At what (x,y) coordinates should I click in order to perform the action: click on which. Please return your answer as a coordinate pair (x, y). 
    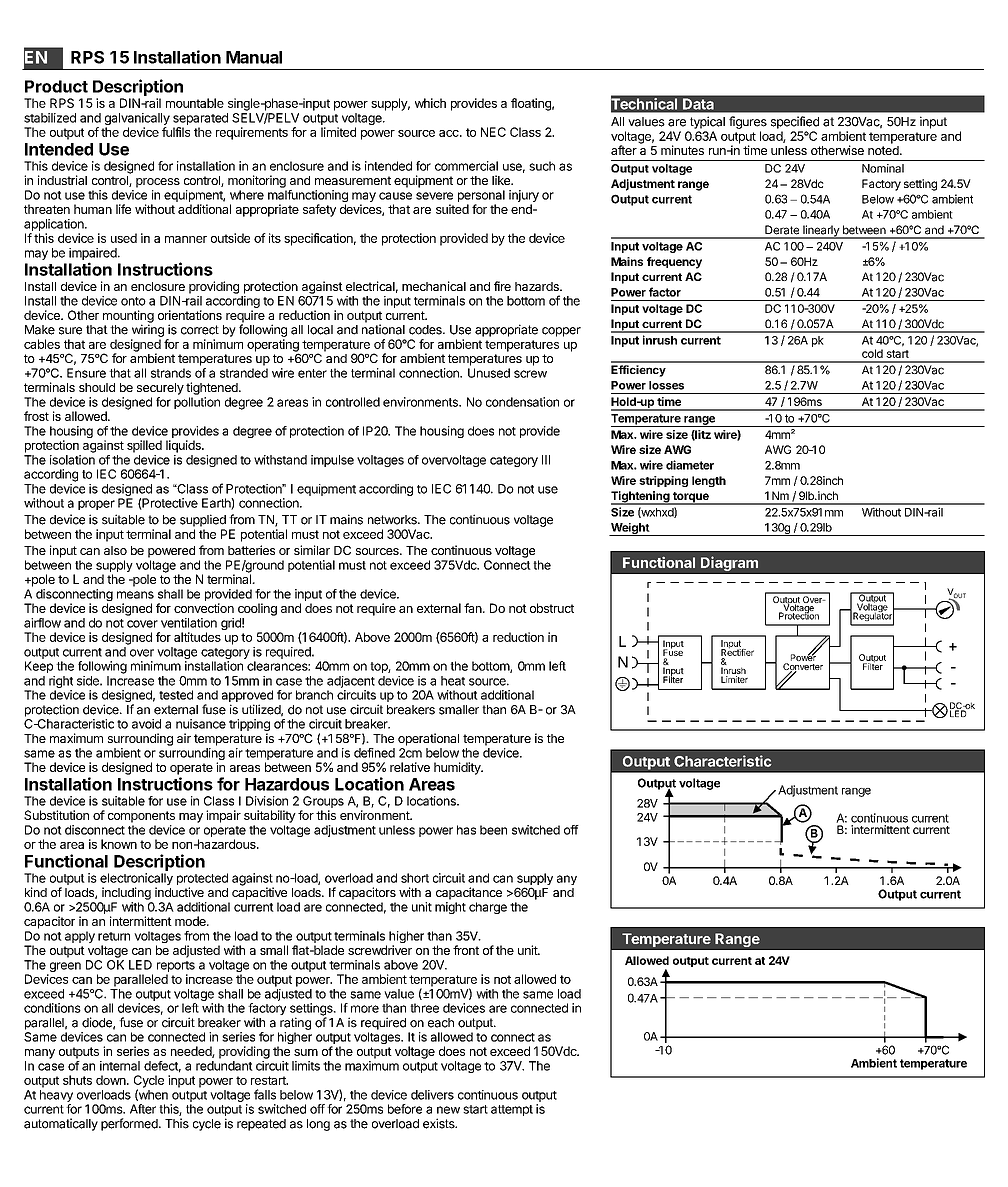
    Looking at the image, I should click on (430, 103).
